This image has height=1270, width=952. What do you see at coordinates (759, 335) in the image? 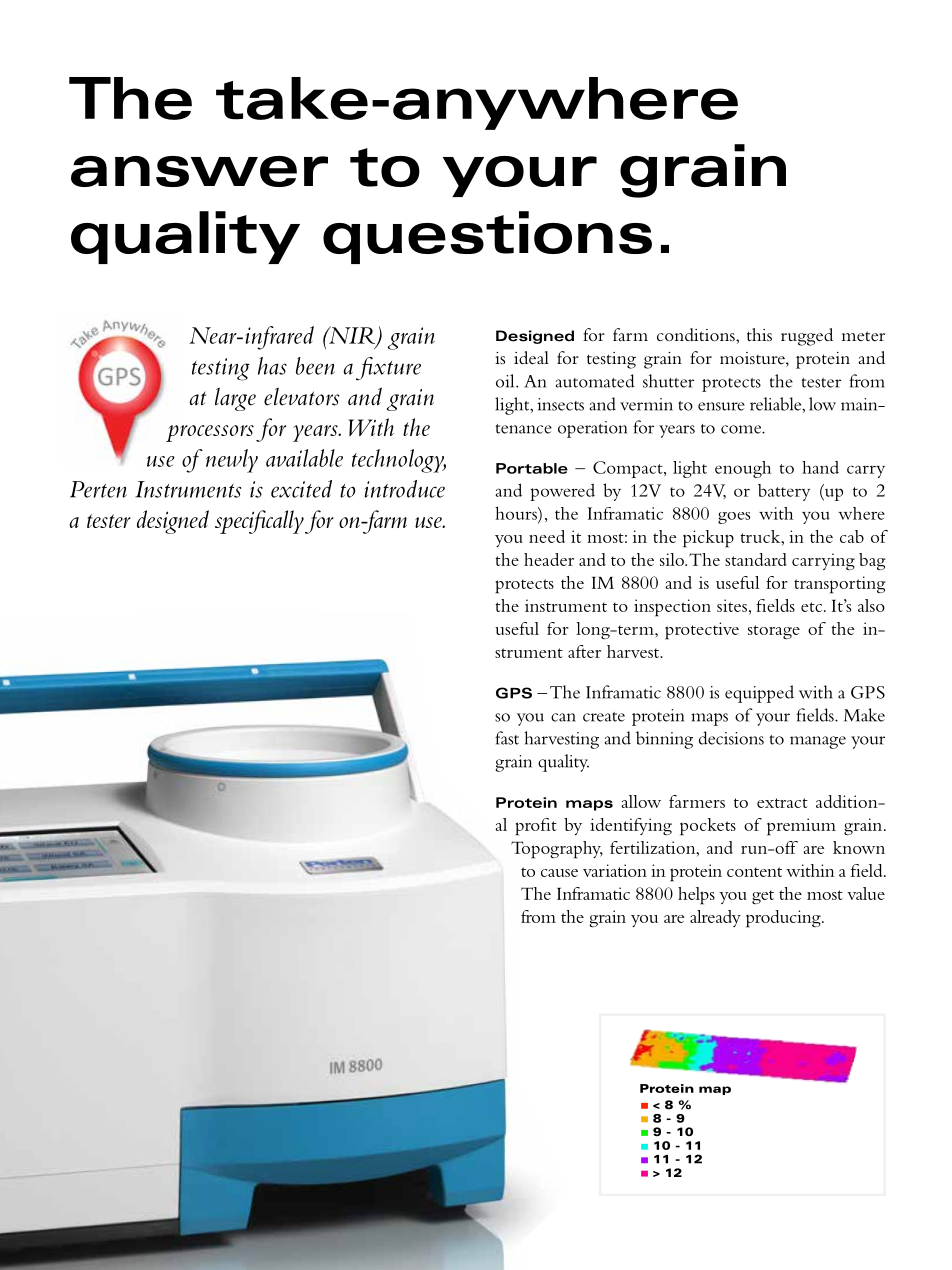
I see `this` at bounding box center [759, 335].
